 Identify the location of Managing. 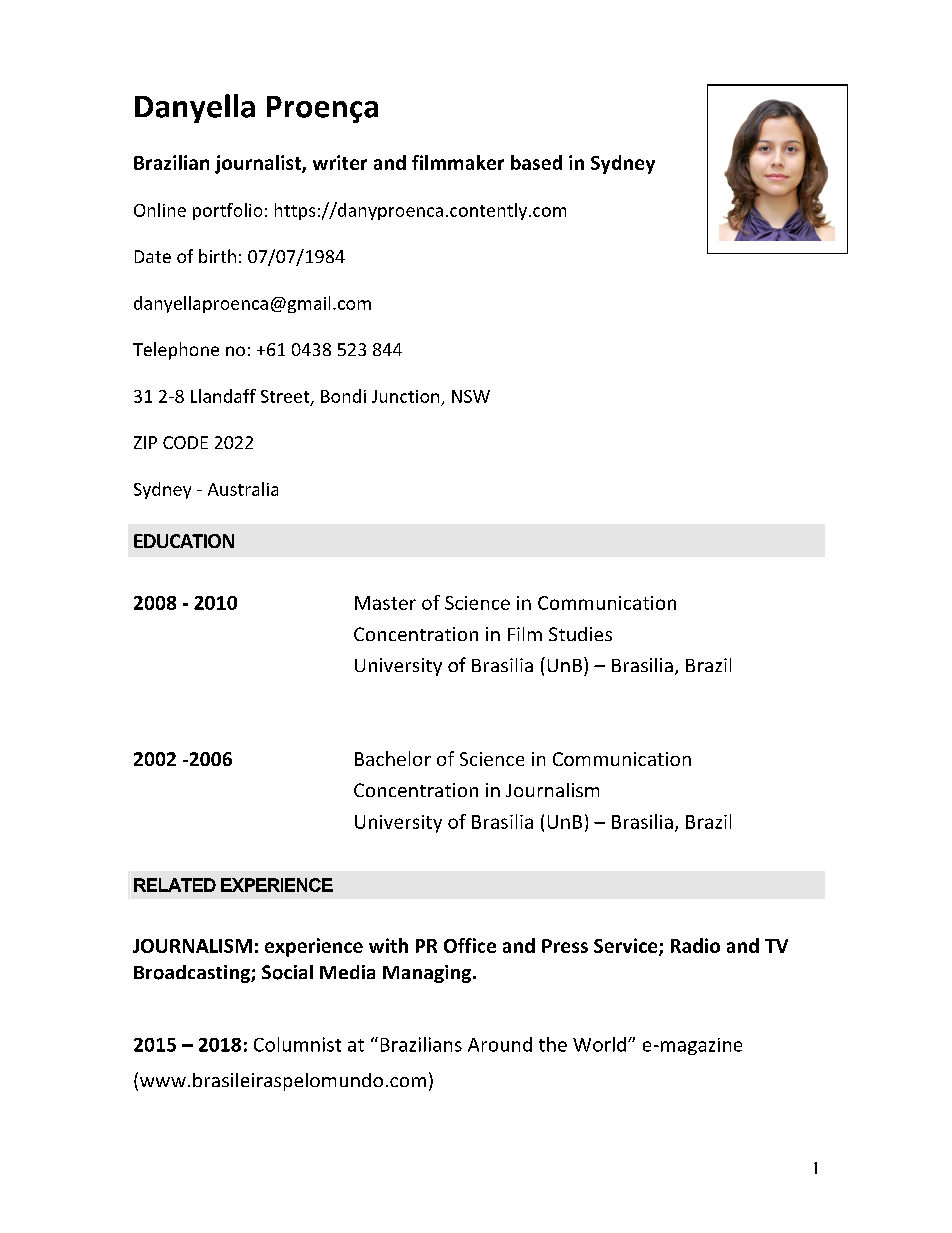
(428, 974).
